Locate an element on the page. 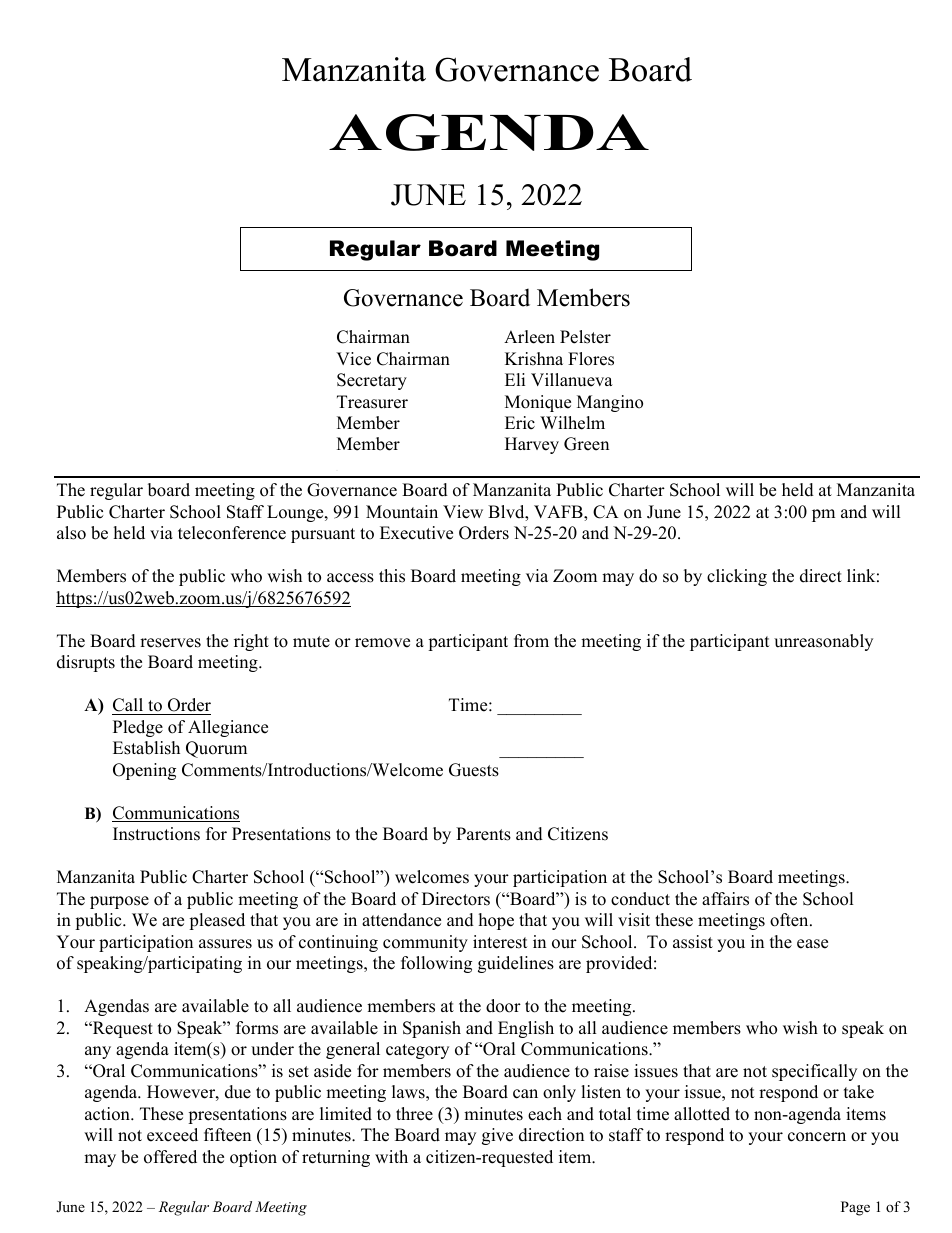  Pledge is located at coordinates (138, 728).
